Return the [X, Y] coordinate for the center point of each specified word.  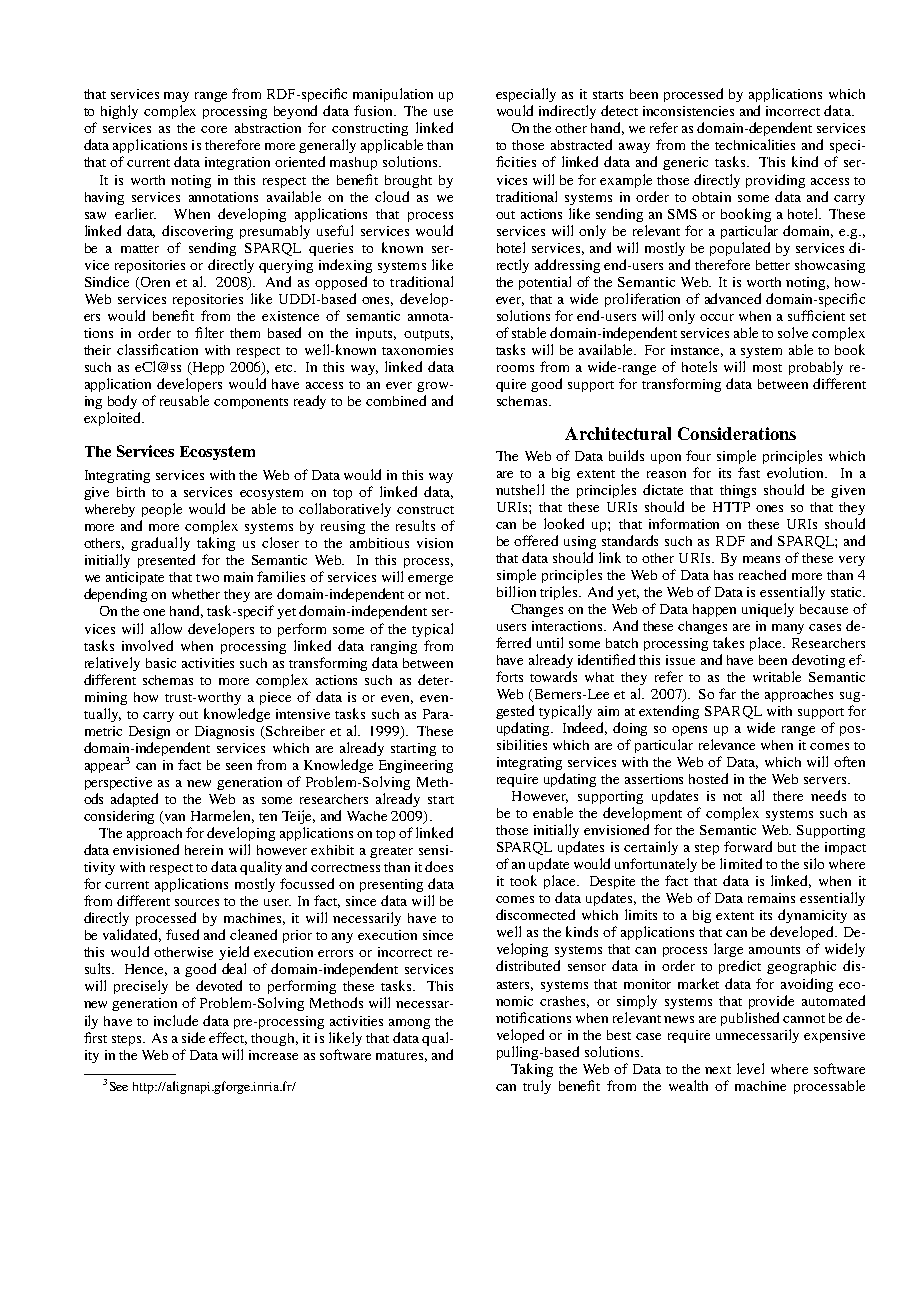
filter [209, 332]
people [162, 510]
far [727, 693]
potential [545, 283]
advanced [733, 298]
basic [161, 663]
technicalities [755, 144]
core [214, 129]
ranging [394, 647]
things [738, 491]
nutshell [520, 489]
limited [741, 863]
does [439, 866]
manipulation [393, 95]
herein [204, 850]
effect [228, 1038]
